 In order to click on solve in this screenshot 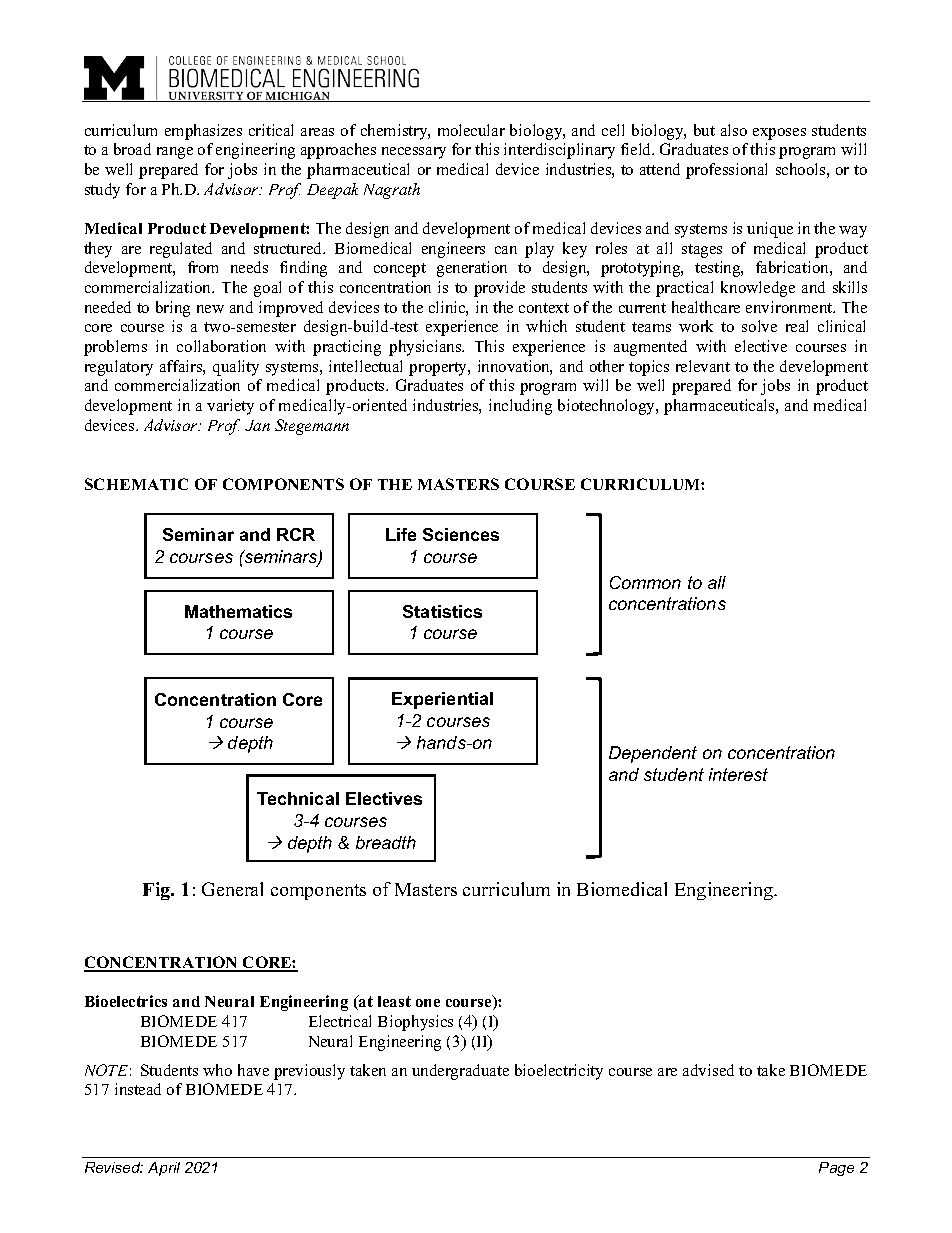, I will do `click(759, 326)`.
